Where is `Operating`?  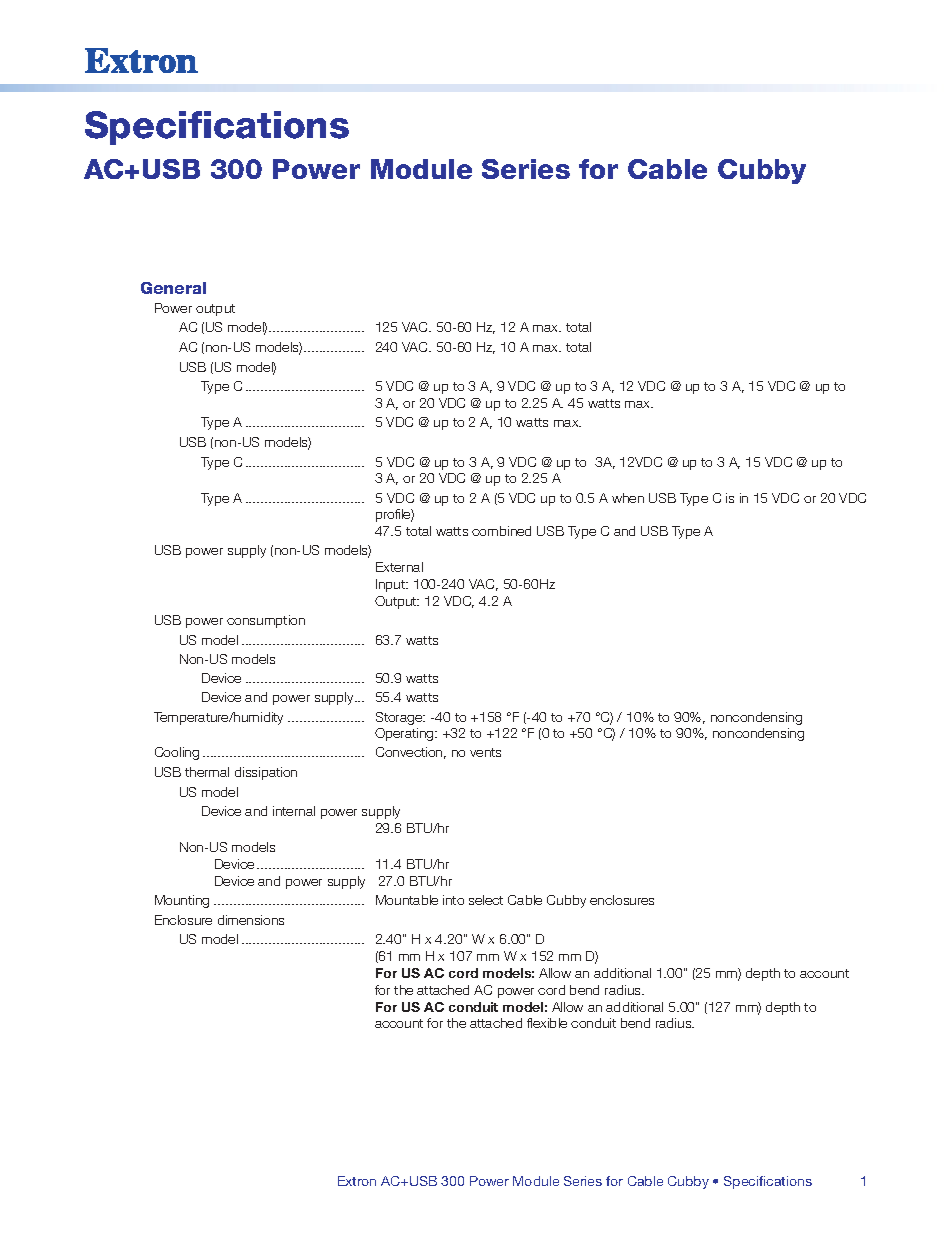 Operating is located at coordinates (405, 734).
